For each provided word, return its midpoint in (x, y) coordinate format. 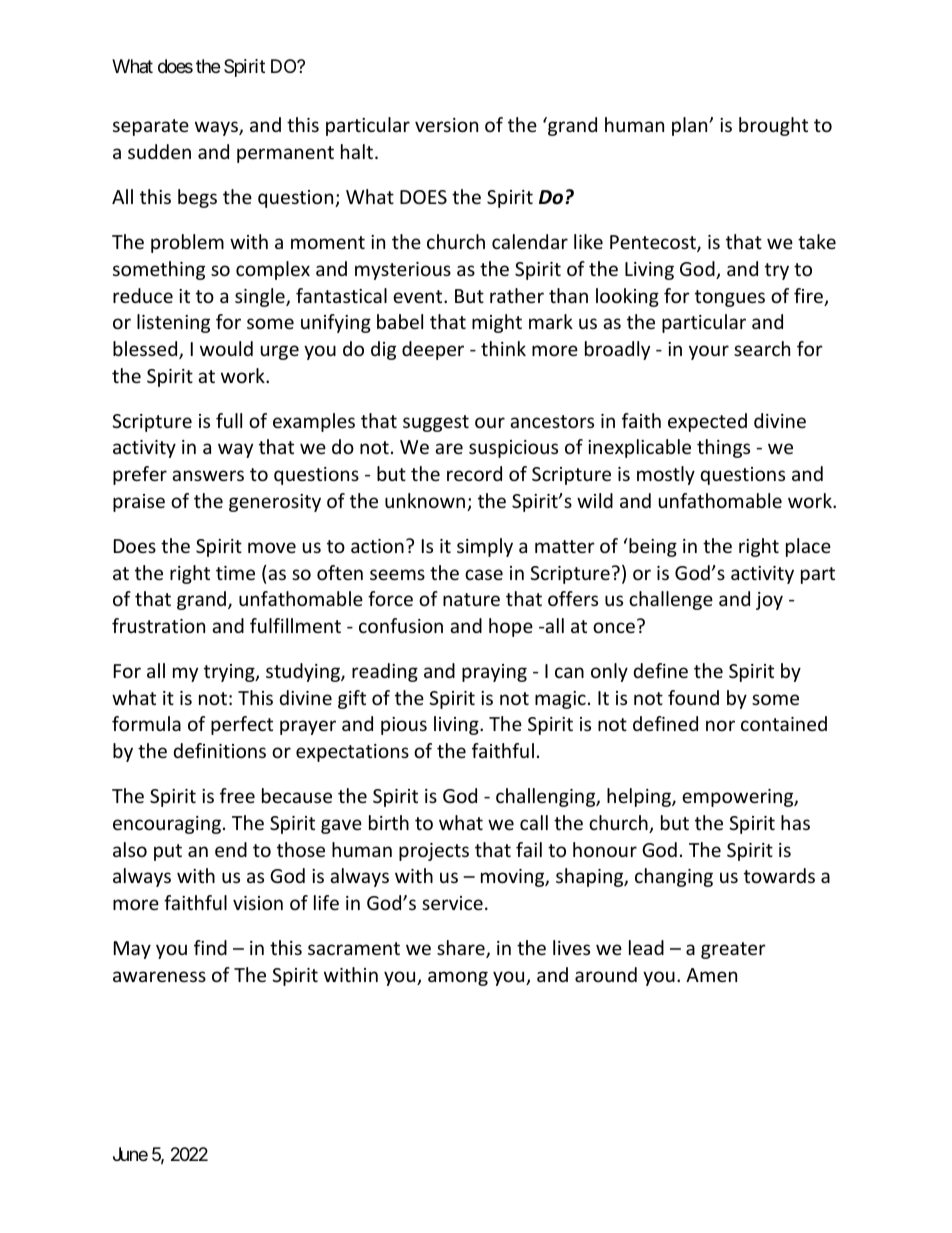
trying (230, 673)
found (693, 697)
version (446, 125)
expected (707, 422)
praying (494, 673)
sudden (159, 151)
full (229, 420)
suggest (436, 423)
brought (773, 126)
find (210, 947)
